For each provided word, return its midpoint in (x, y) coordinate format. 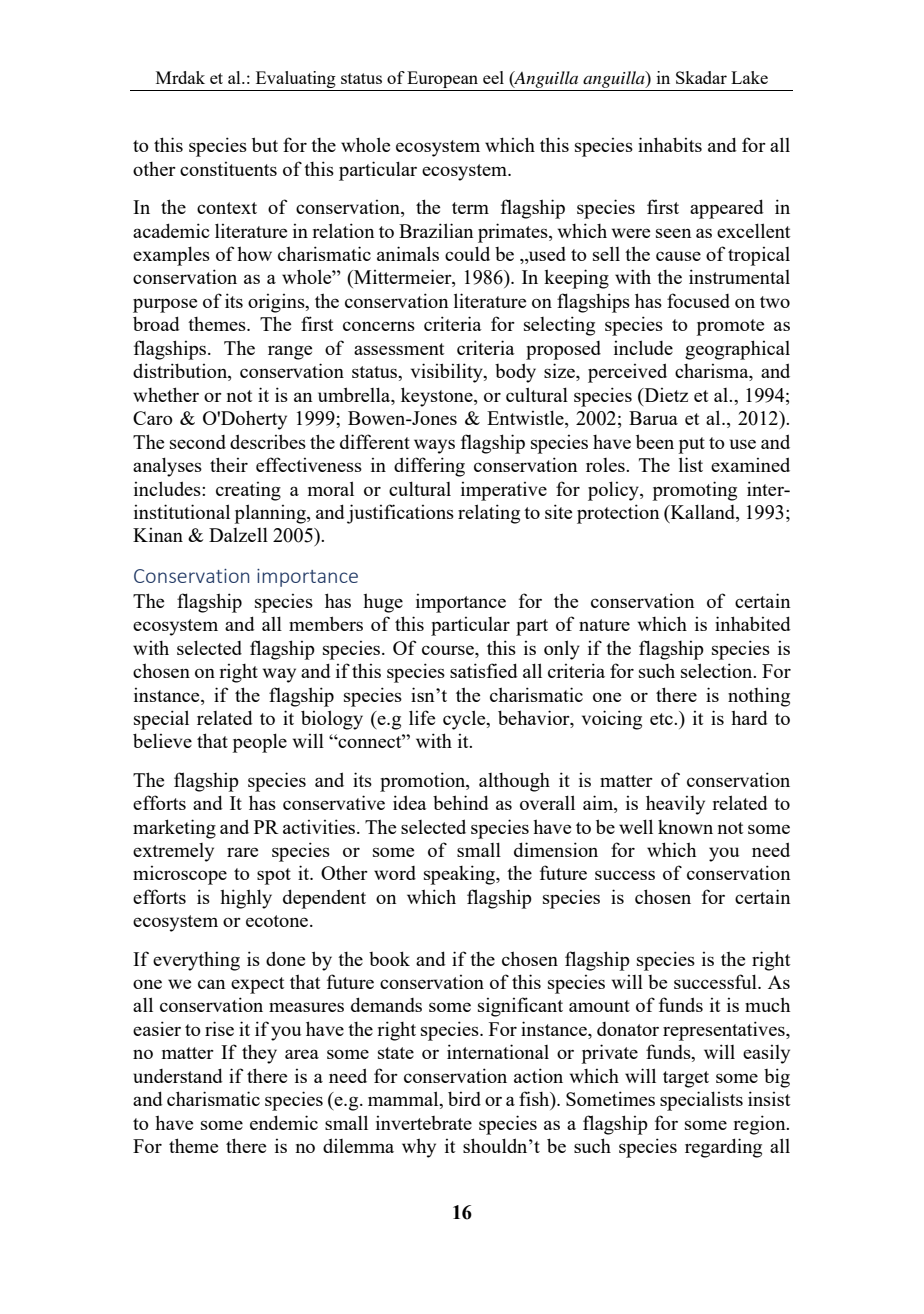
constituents (228, 169)
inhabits (670, 144)
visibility (448, 373)
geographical (737, 350)
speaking (461, 875)
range (290, 352)
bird (464, 1098)
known (685, 827)
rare (242, 852)
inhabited (753, 623)
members (326, 623)
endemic (284, 1122)
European (442, 79)
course (449, 650)
